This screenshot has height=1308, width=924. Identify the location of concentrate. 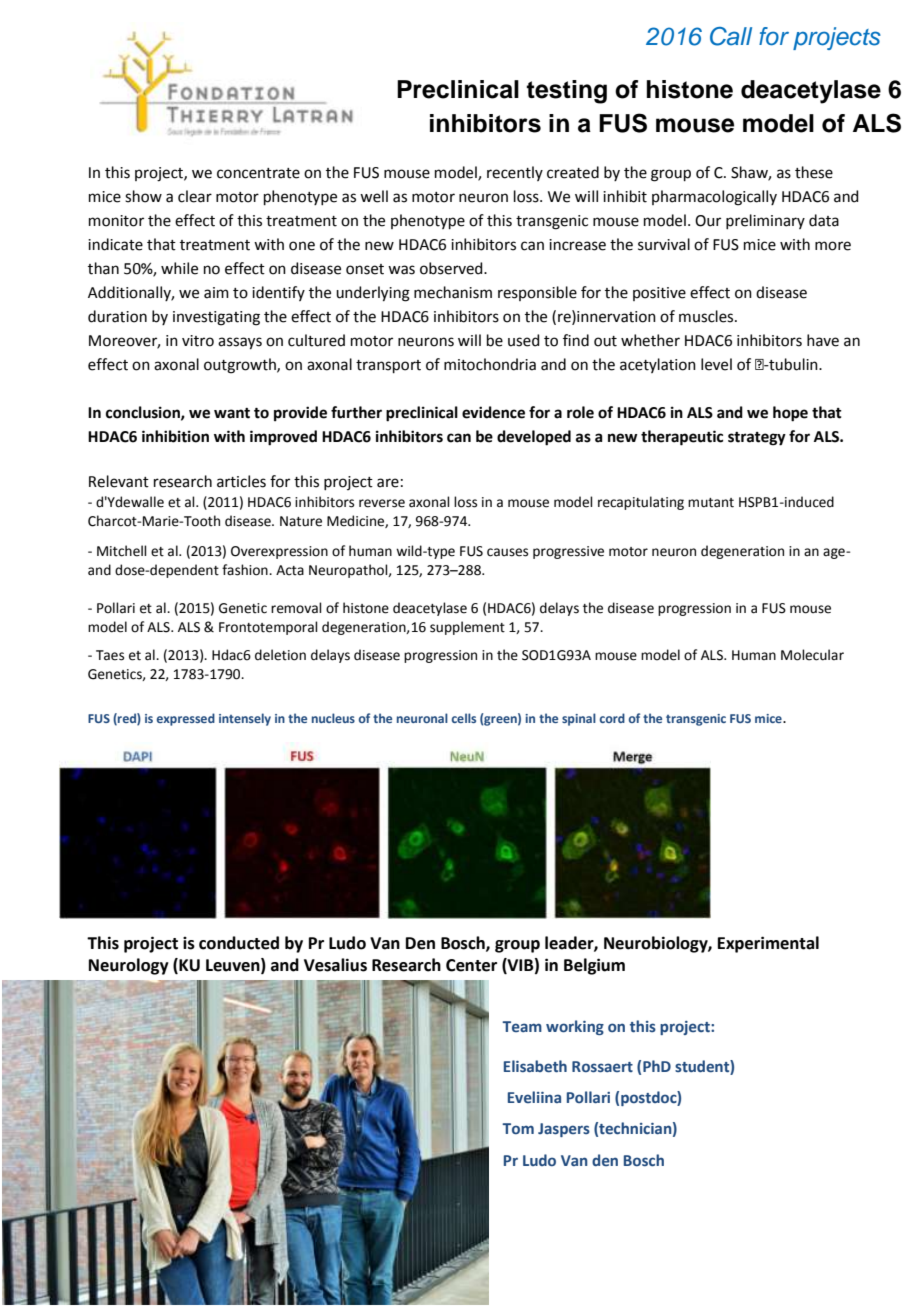
(258, 173).
